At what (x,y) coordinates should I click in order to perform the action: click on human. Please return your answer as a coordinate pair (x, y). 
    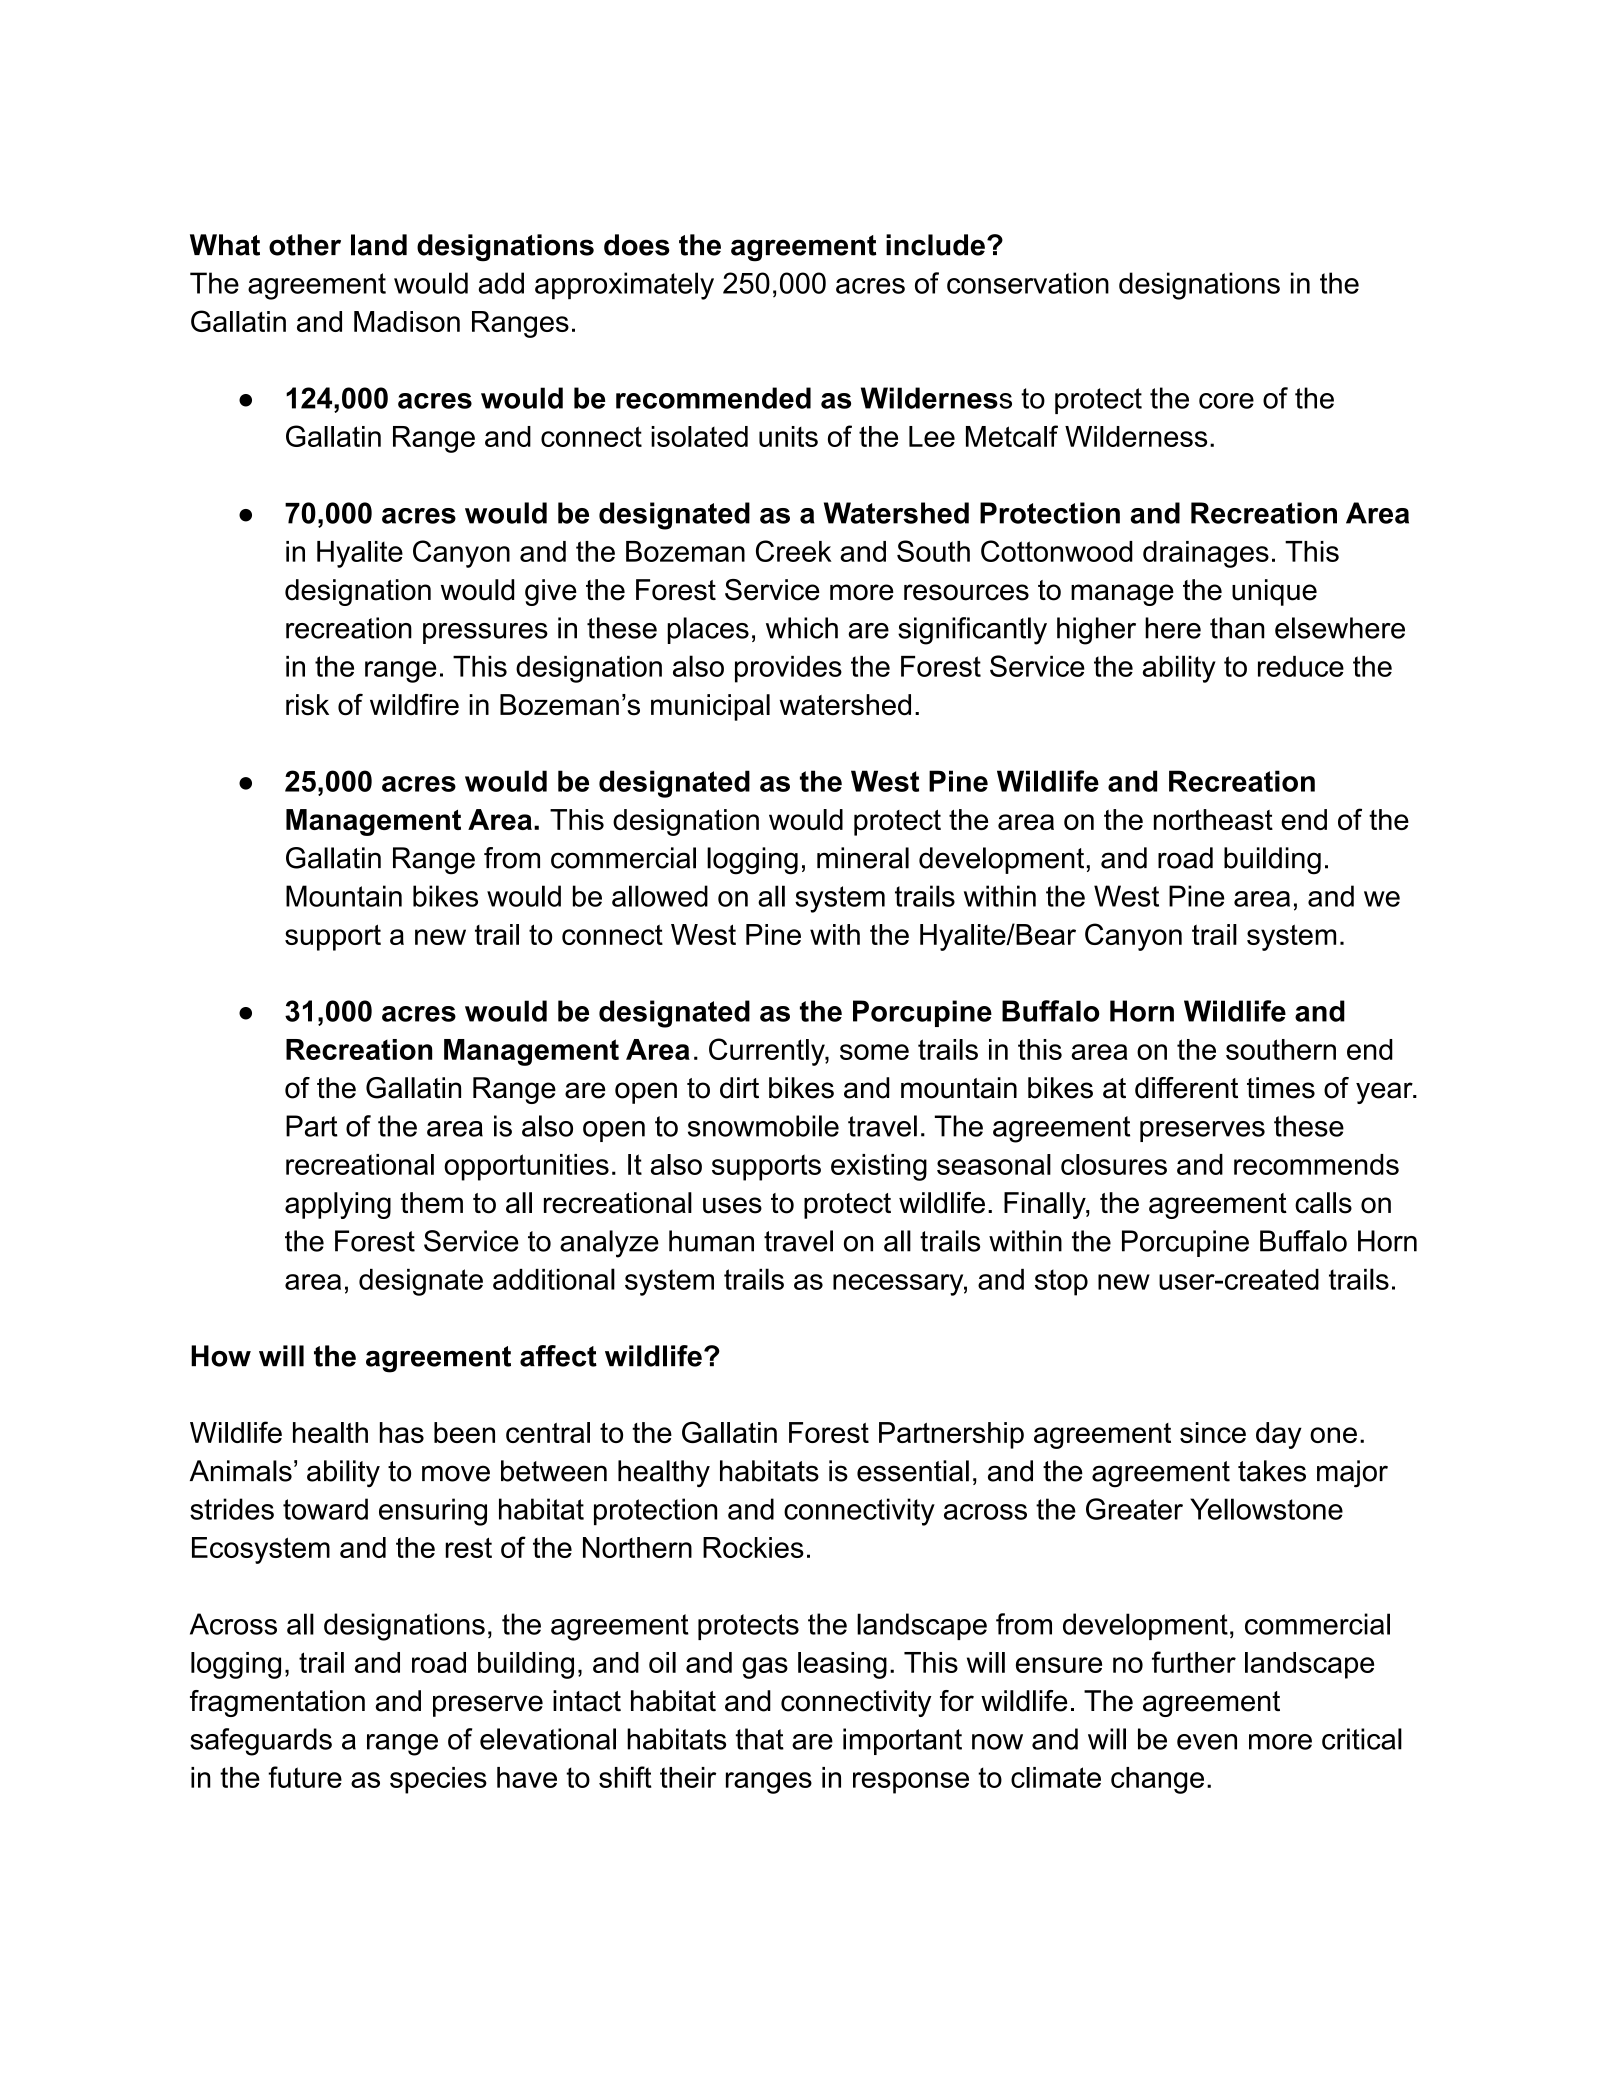
    Looking at the image, I should click on (711, 1241).
